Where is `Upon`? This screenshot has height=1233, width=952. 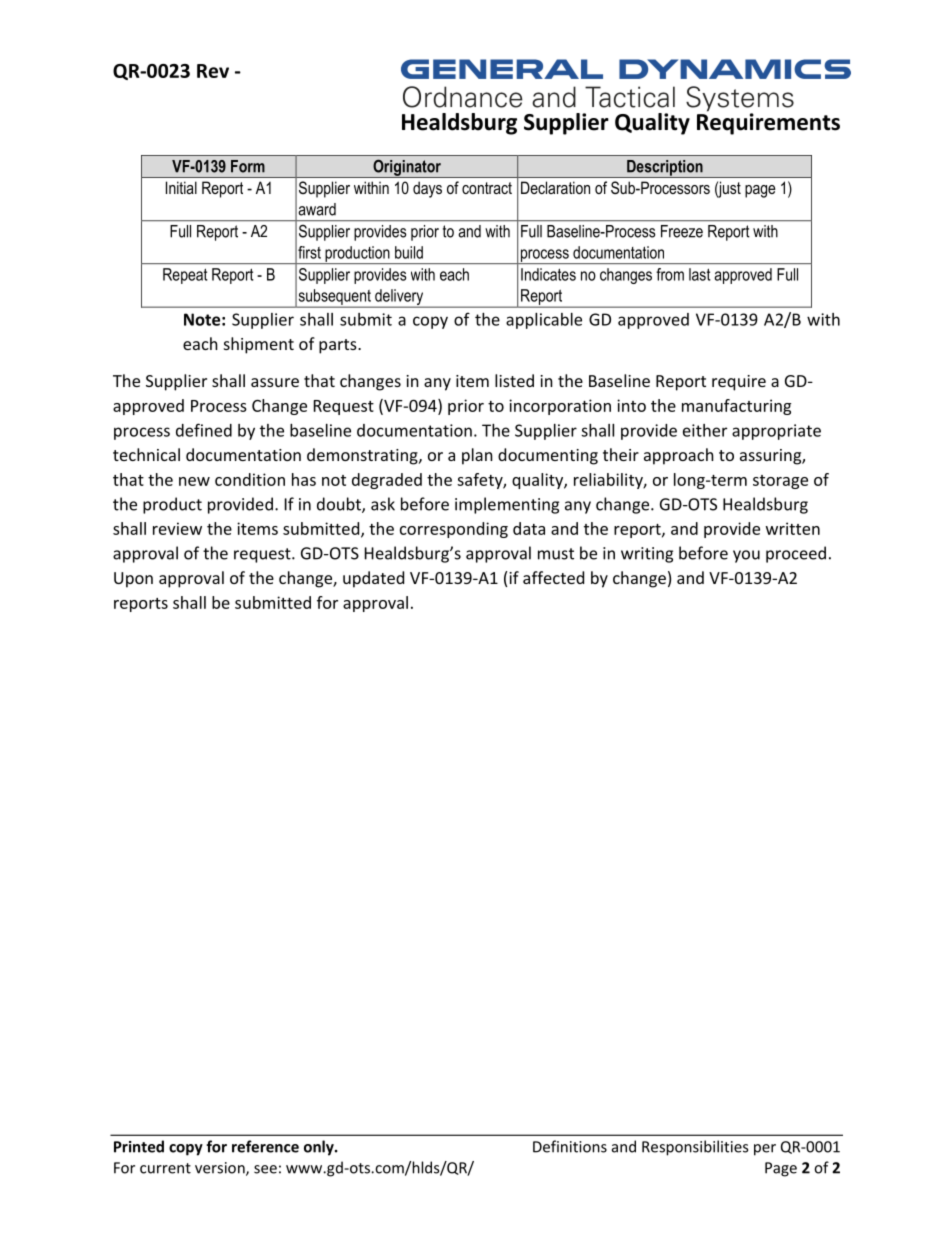
Upon is located at coordinates (133, 580).
